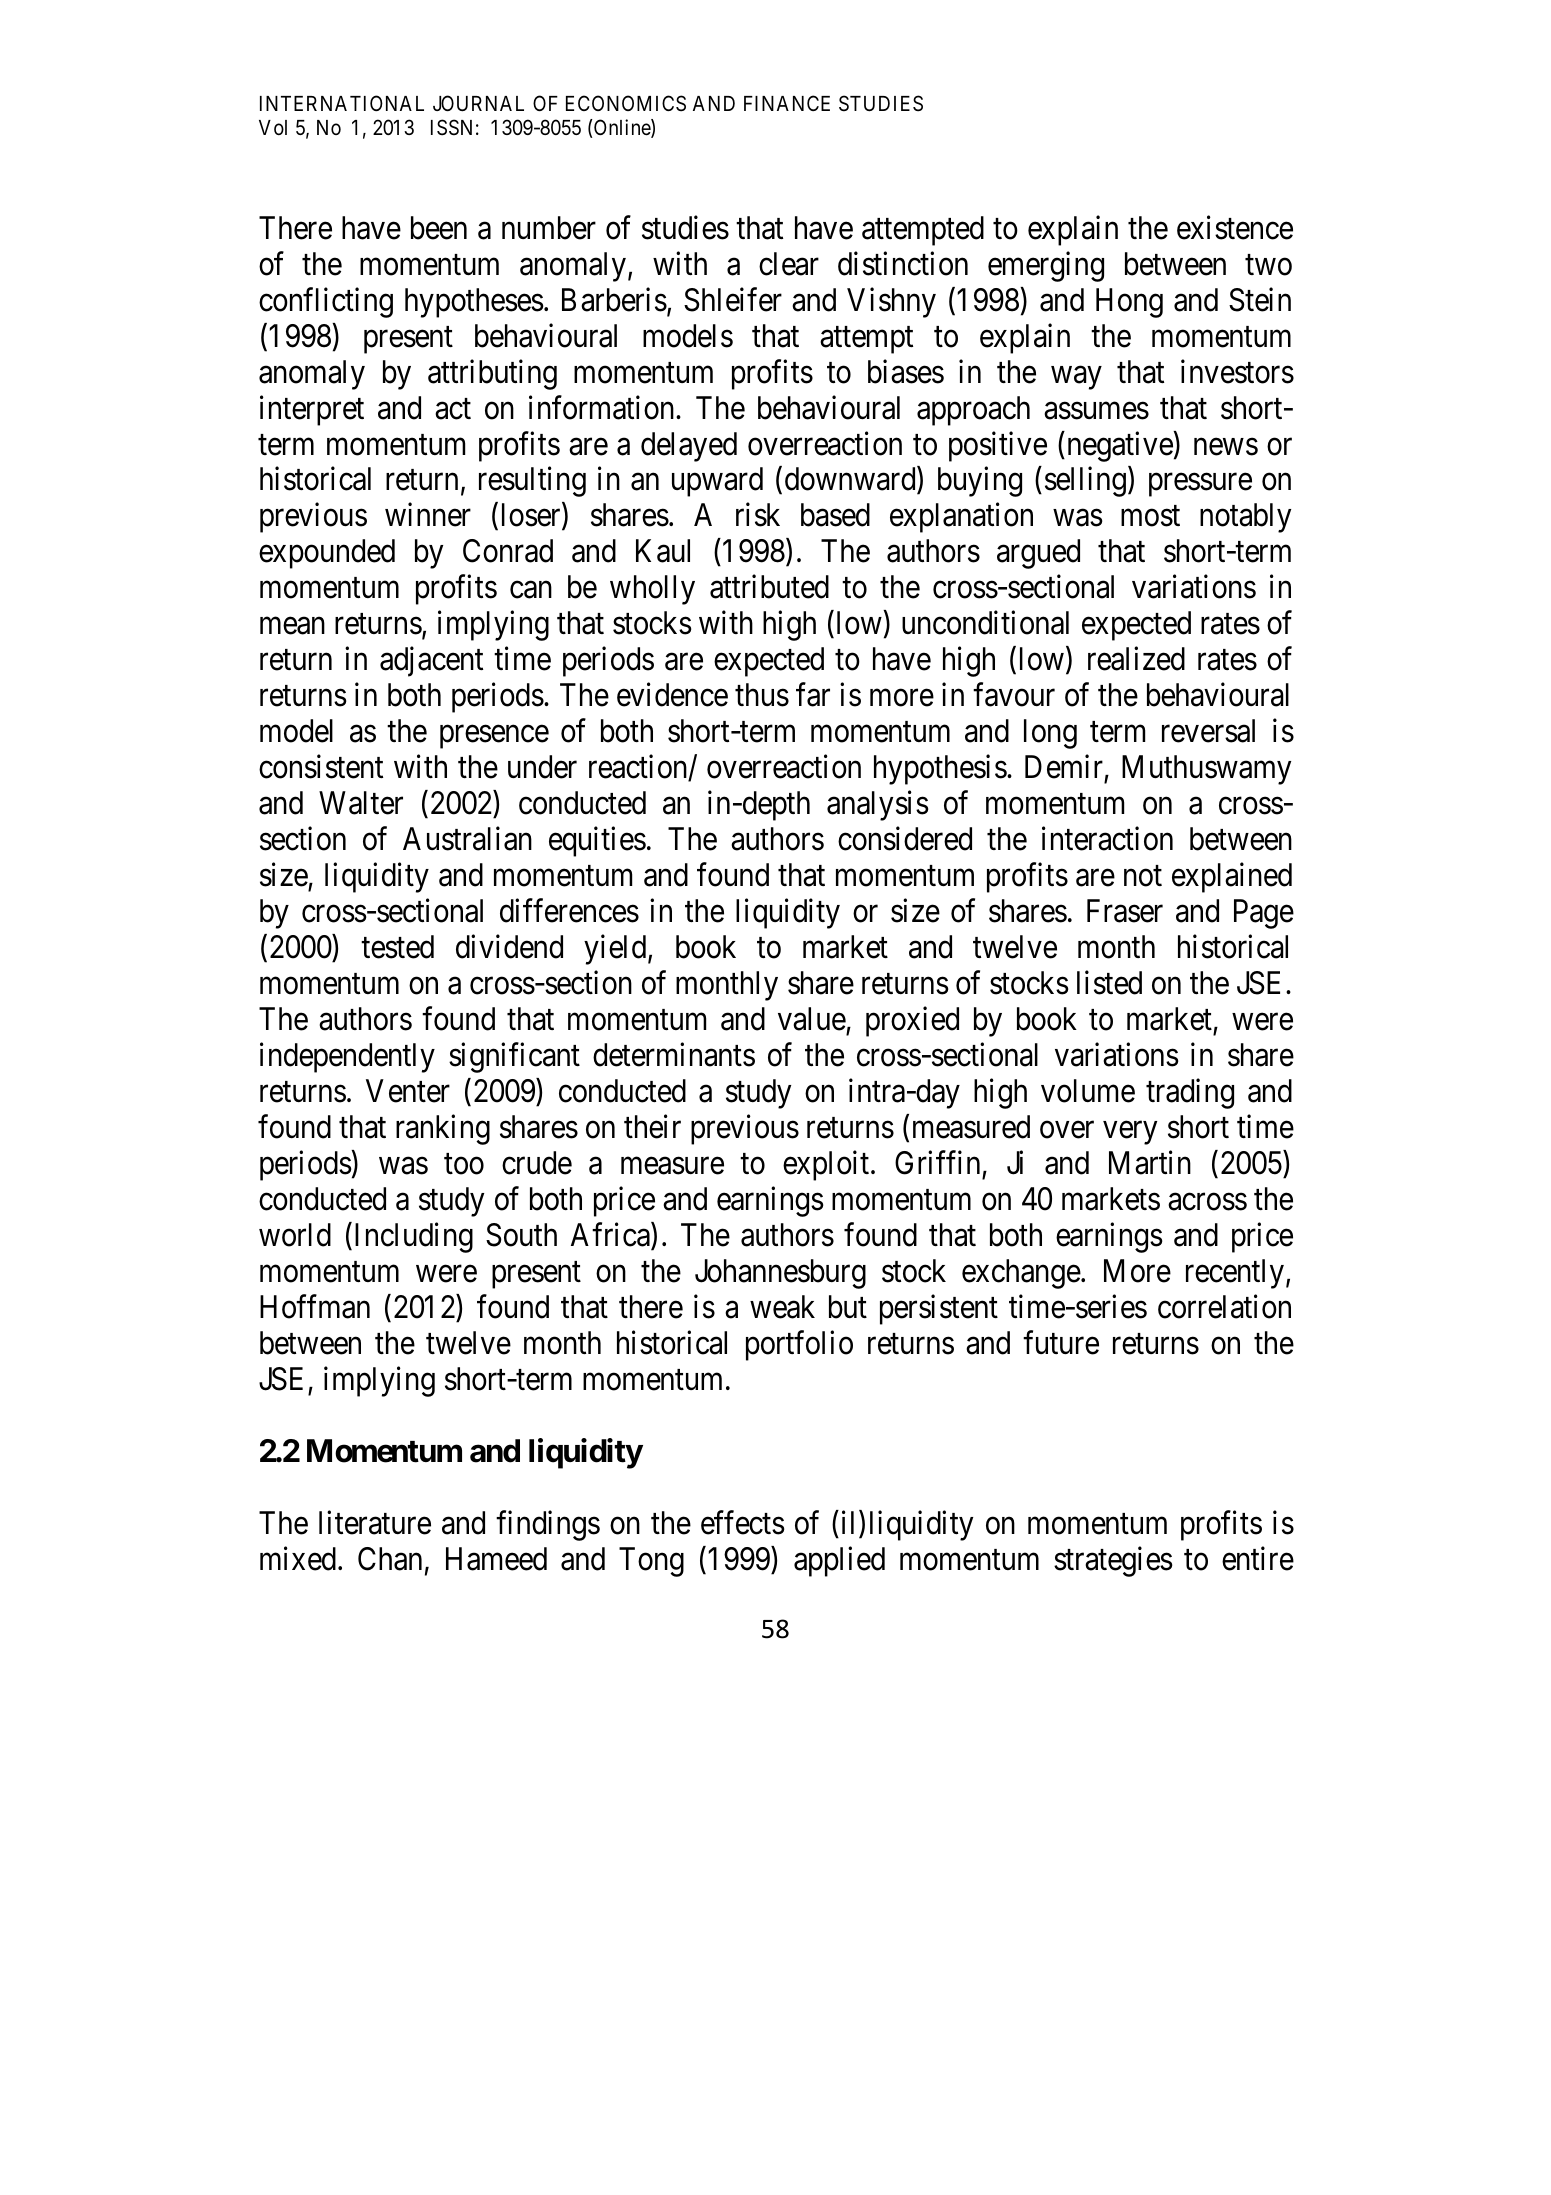 This image has height=2195, width=1551. Describe the element at coordinates (467, 839) in the image. I see `Australian` at that location.
